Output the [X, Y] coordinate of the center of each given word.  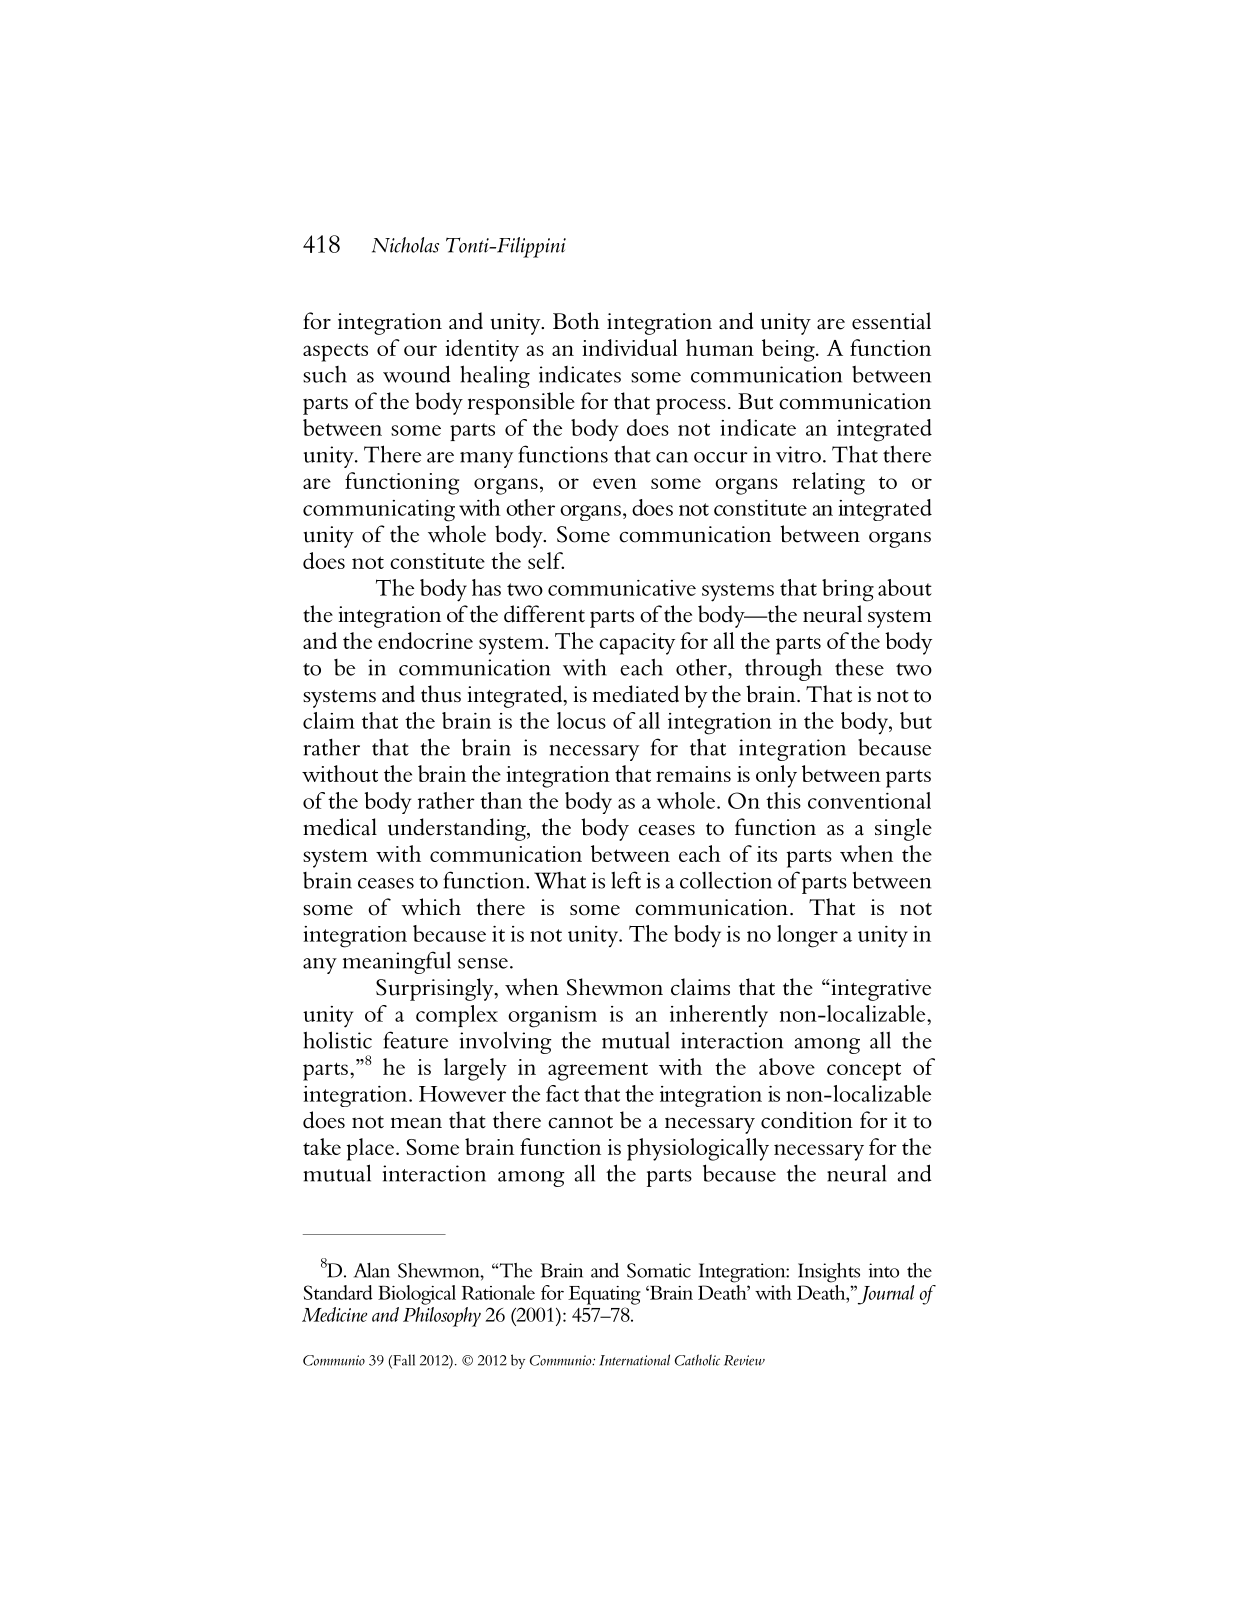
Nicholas [405, 245]
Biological [417, 1295]
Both [576, 321]
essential [891, 321]
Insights [829, 1273]
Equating [604, 1295]
